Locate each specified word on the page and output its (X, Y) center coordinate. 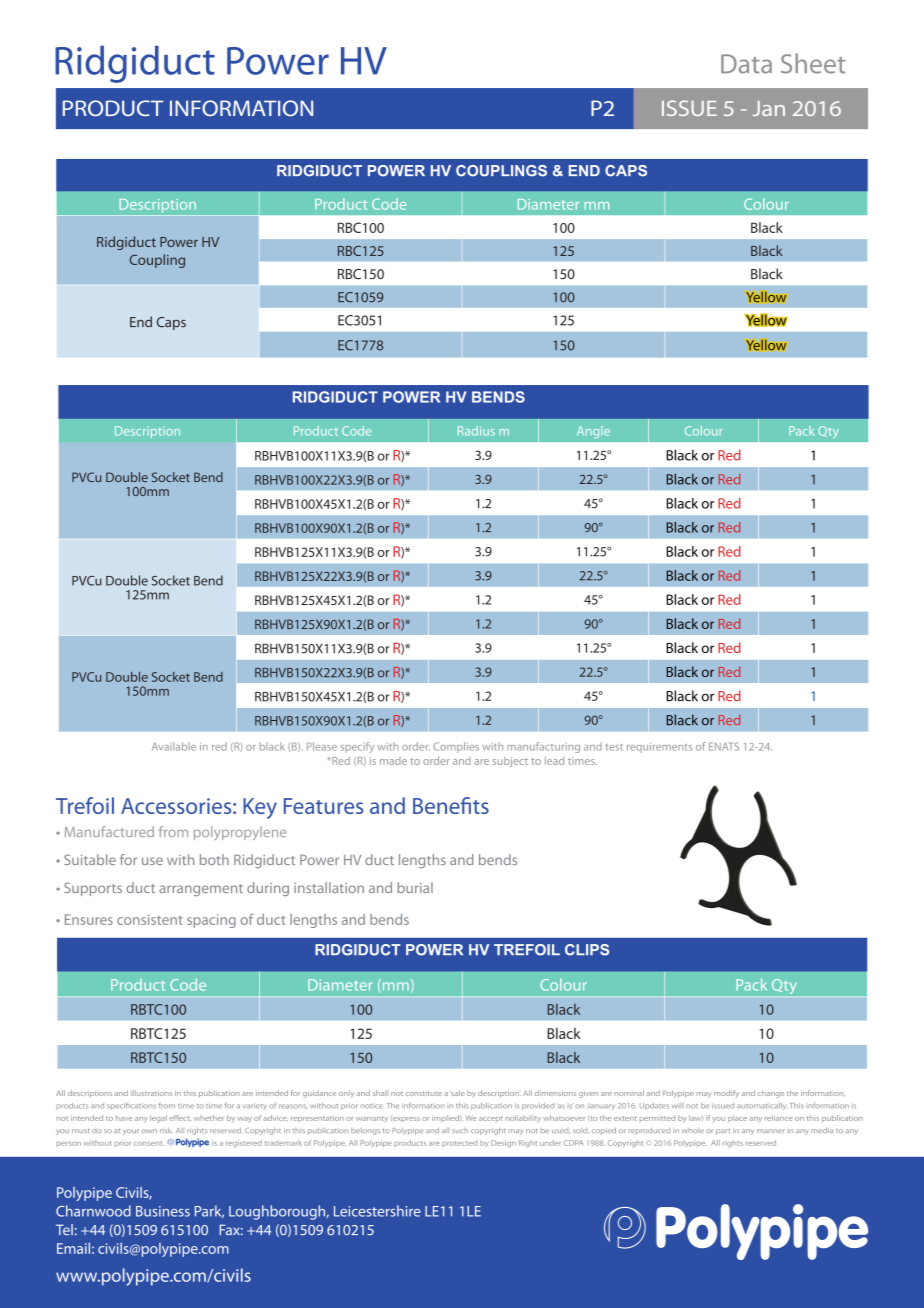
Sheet (813, 63)
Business (163, 1211)
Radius (476, 431)
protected (459, 1144)
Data (746, 64)
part (723, 1132)
